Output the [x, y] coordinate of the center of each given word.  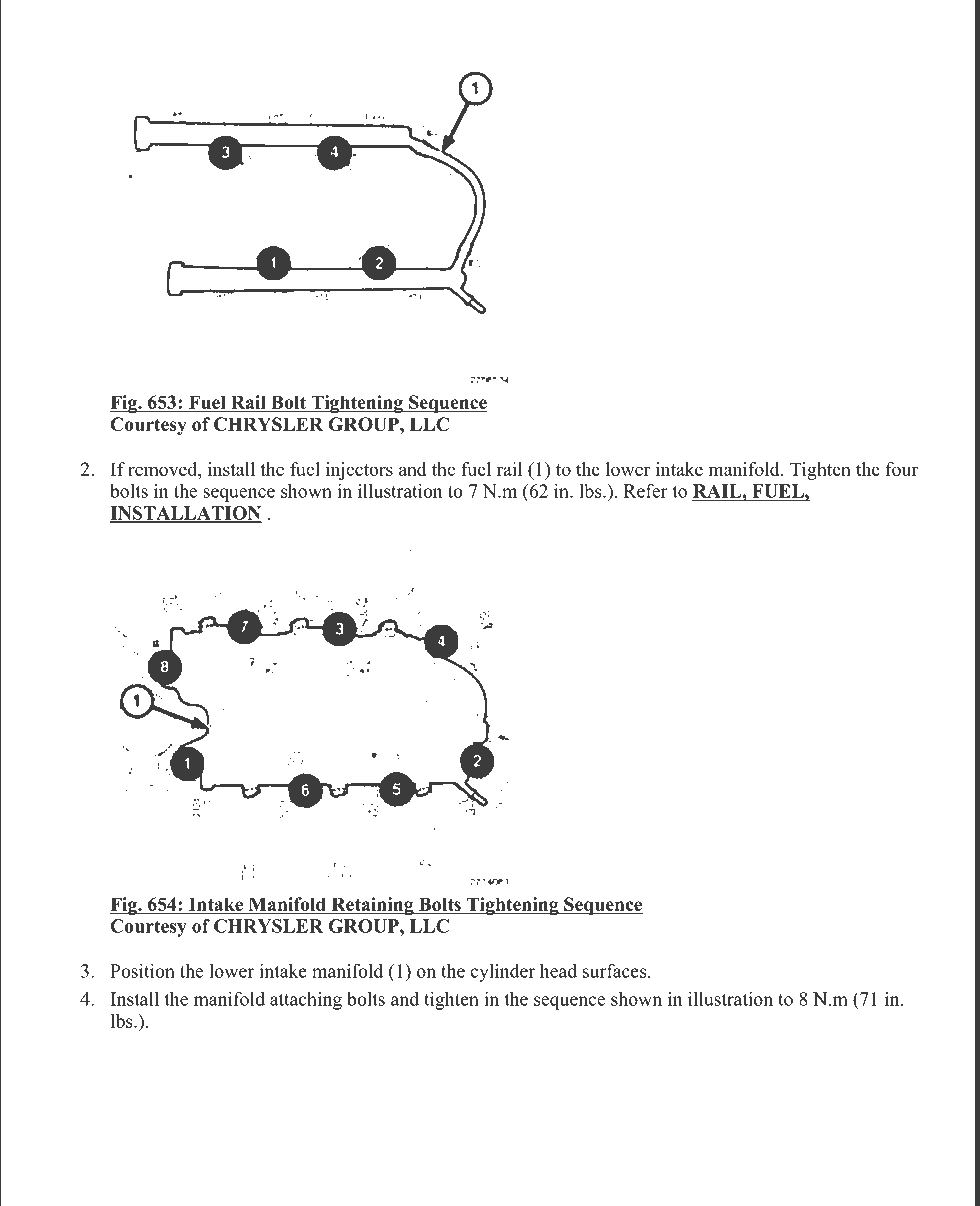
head [558, 971]
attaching [306, 1001]
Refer [646, 491]
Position [142, 971]
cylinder [502, 973]
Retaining [372, 906]
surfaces [616, 971]
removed [164, 469]
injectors [359, 471]
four [902, 469]
